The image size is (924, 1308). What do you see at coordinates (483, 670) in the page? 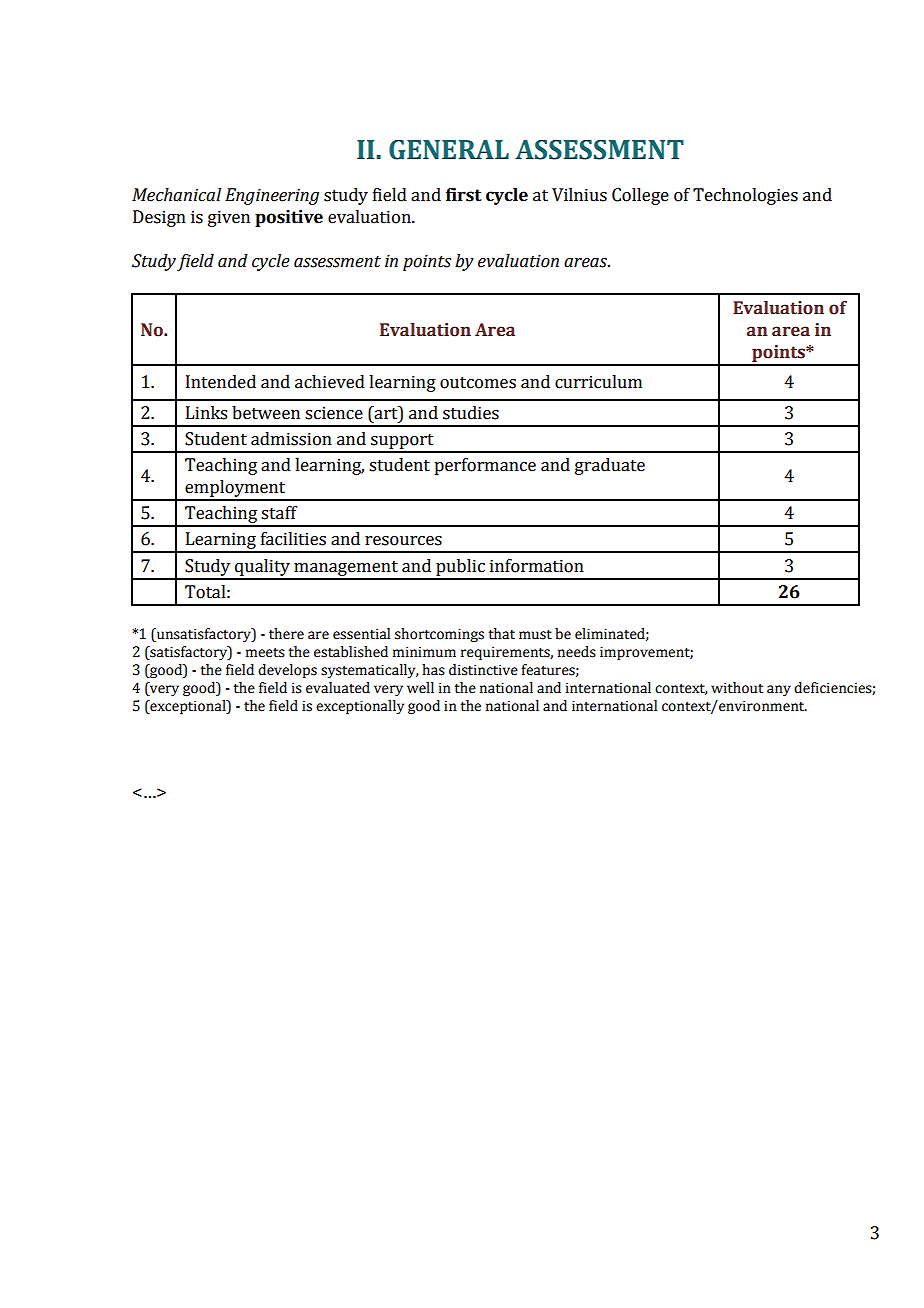
I see `distinctive` at bounding box center [483, 670].
